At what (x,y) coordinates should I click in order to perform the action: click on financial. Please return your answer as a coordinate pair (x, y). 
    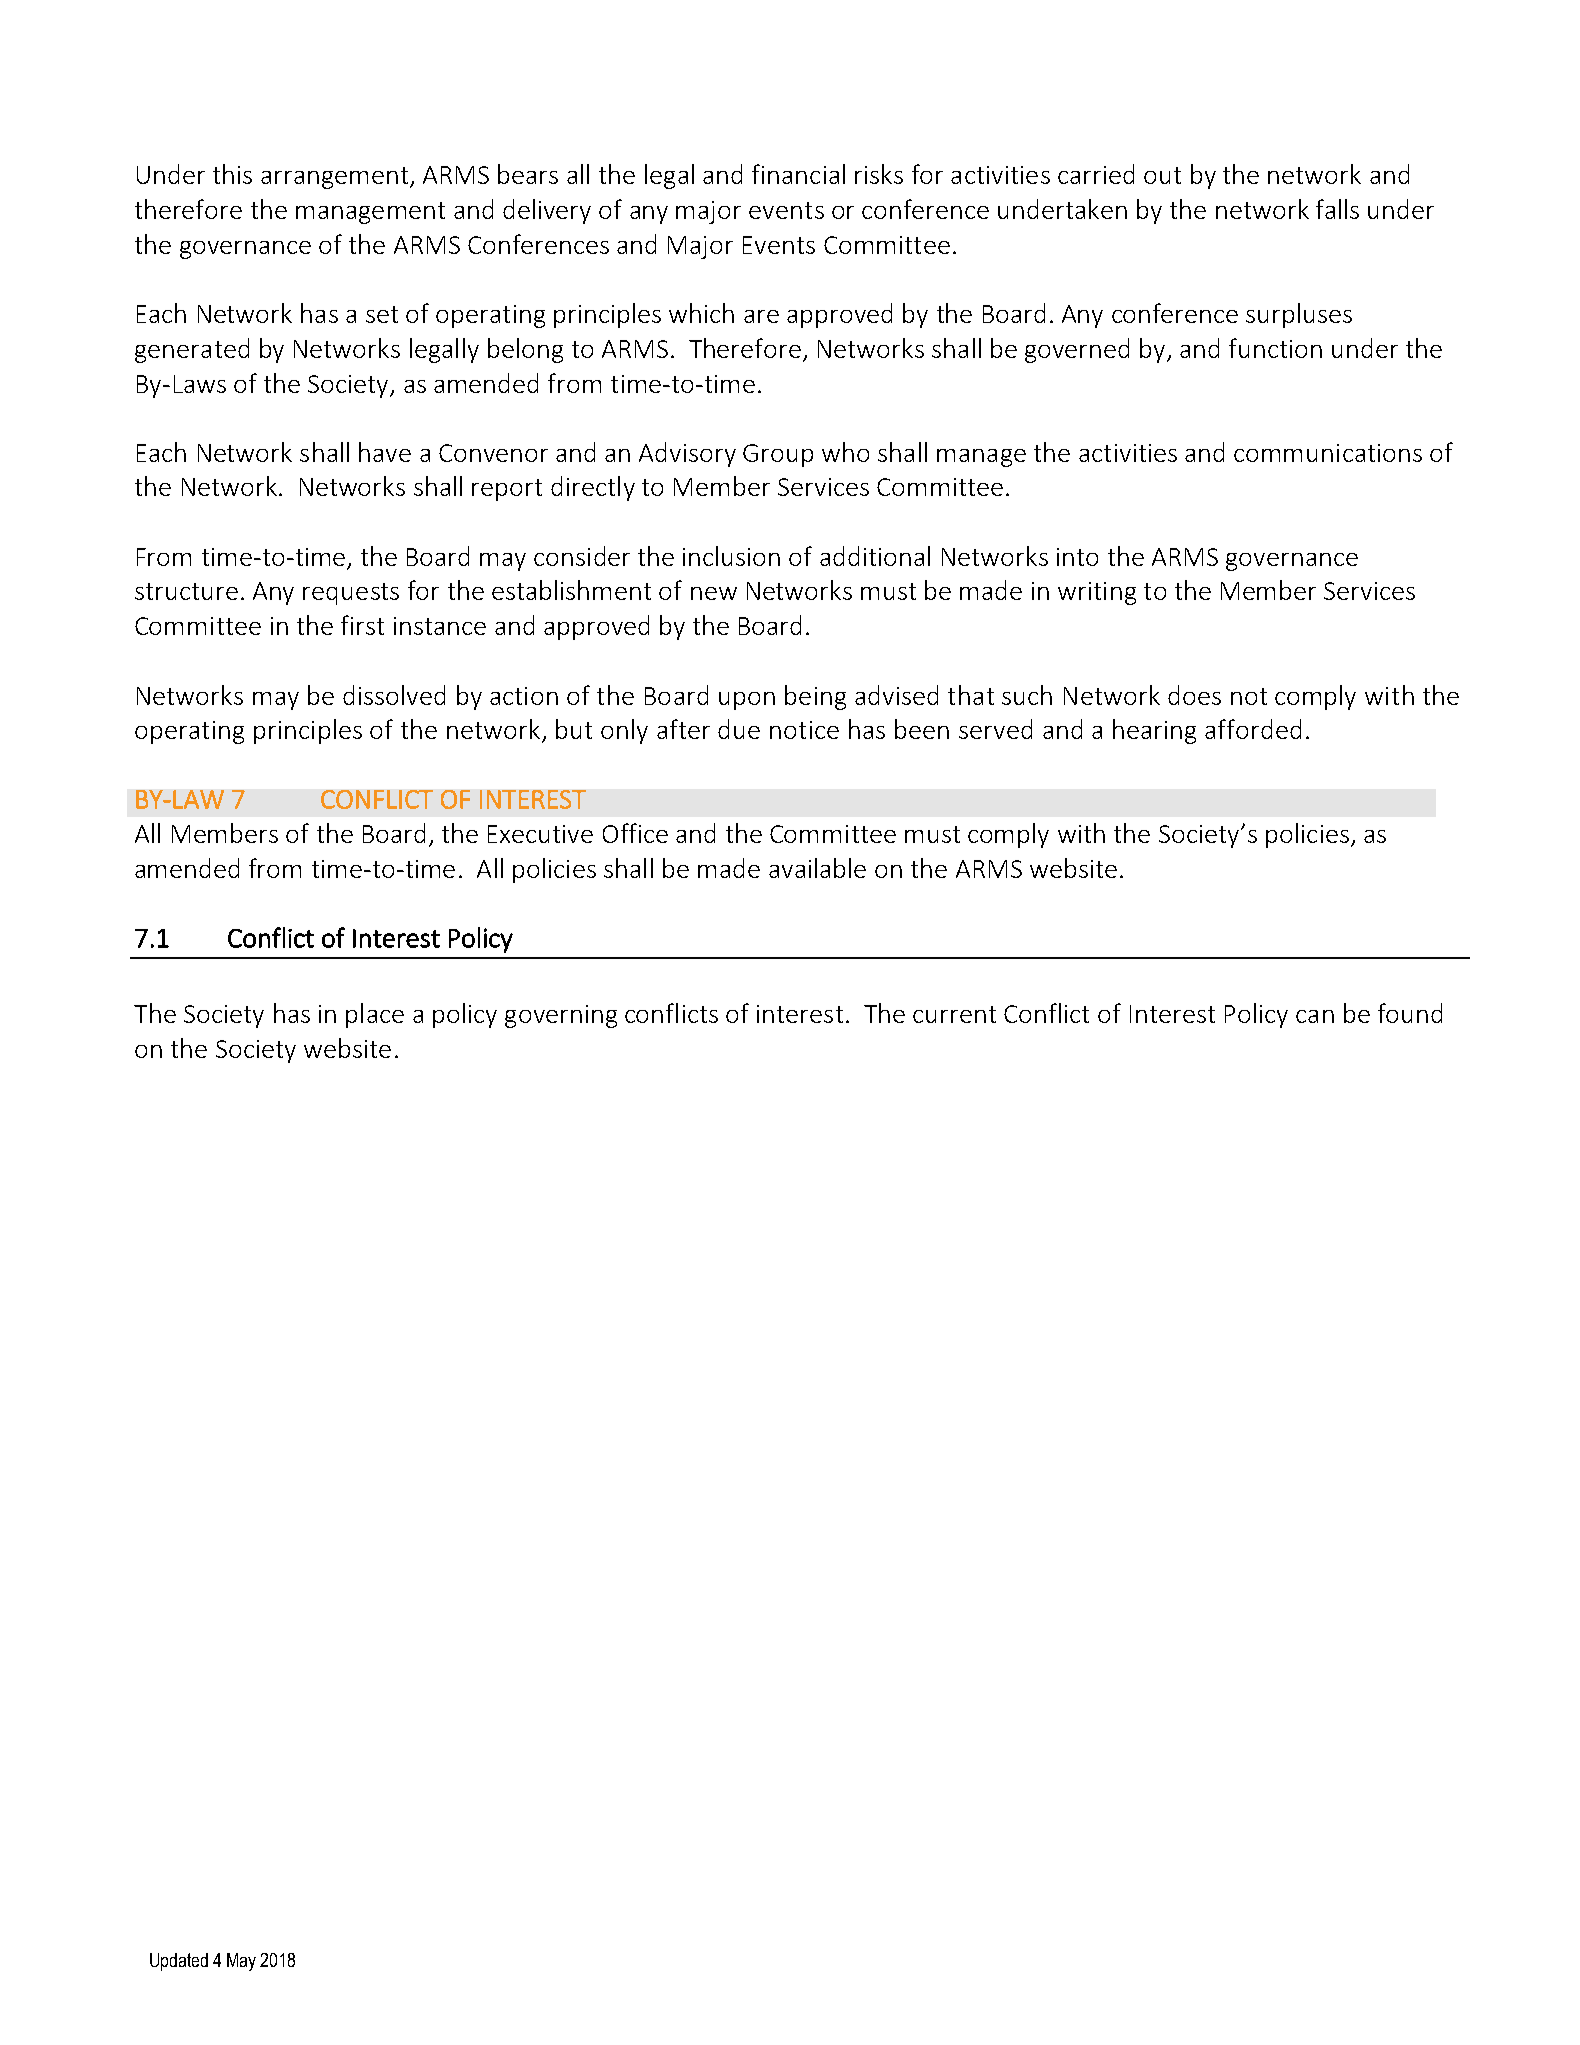
    Looking at the image, I should click on (798, 174).
